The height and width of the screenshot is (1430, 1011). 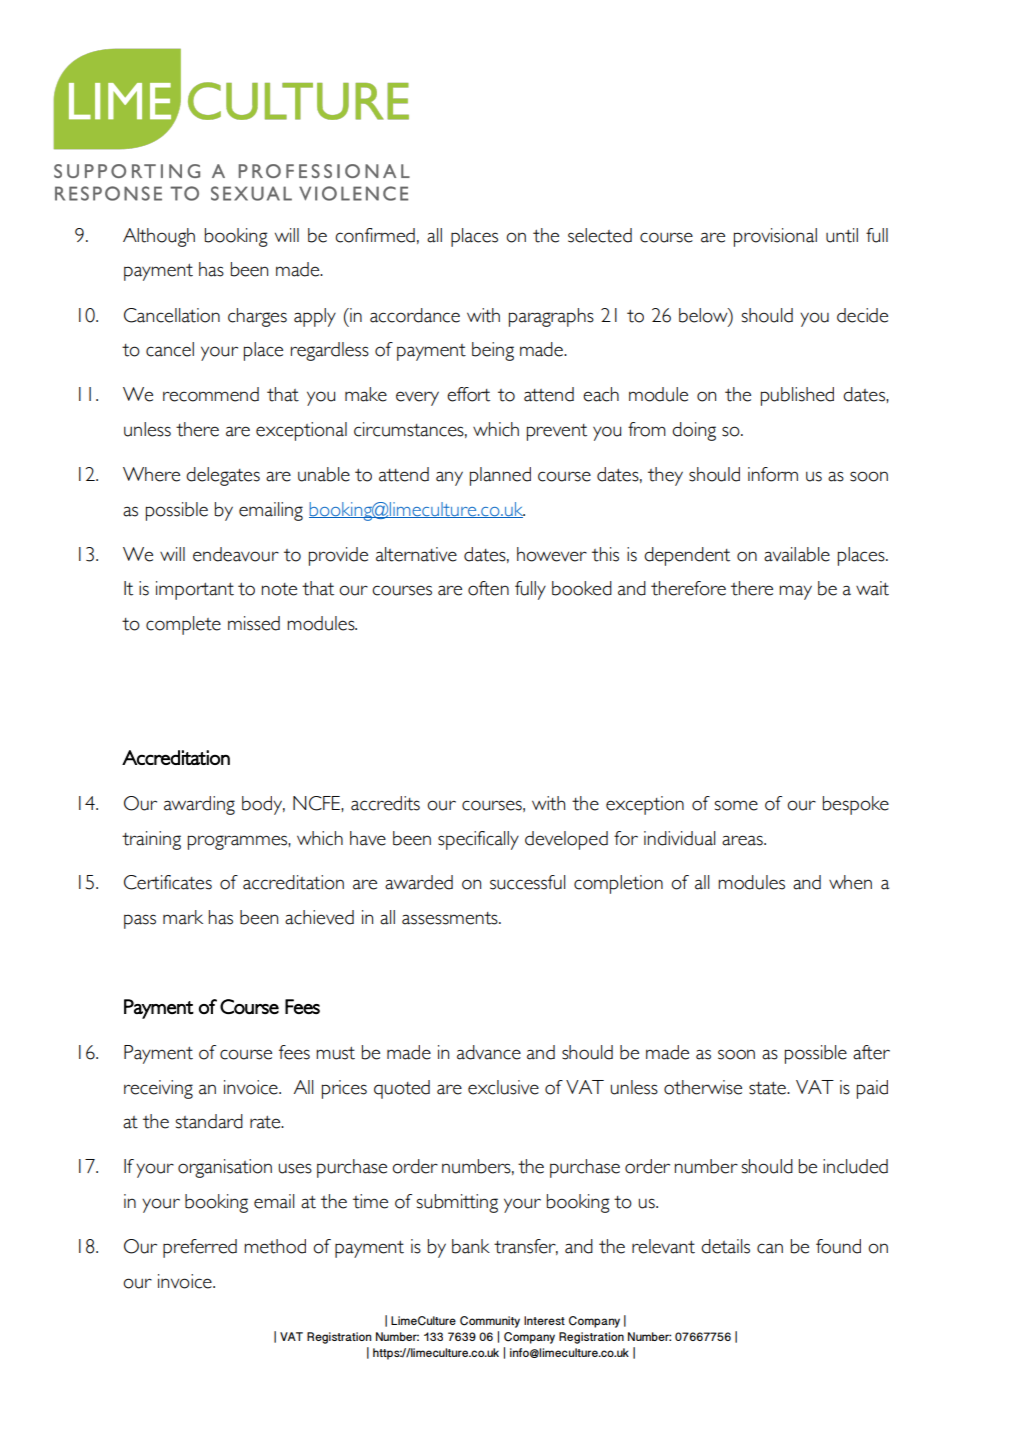 What do you see at coordinates (490, 1322) in the screenshot?
I see `Community` at bounding box center [490, 1322].
